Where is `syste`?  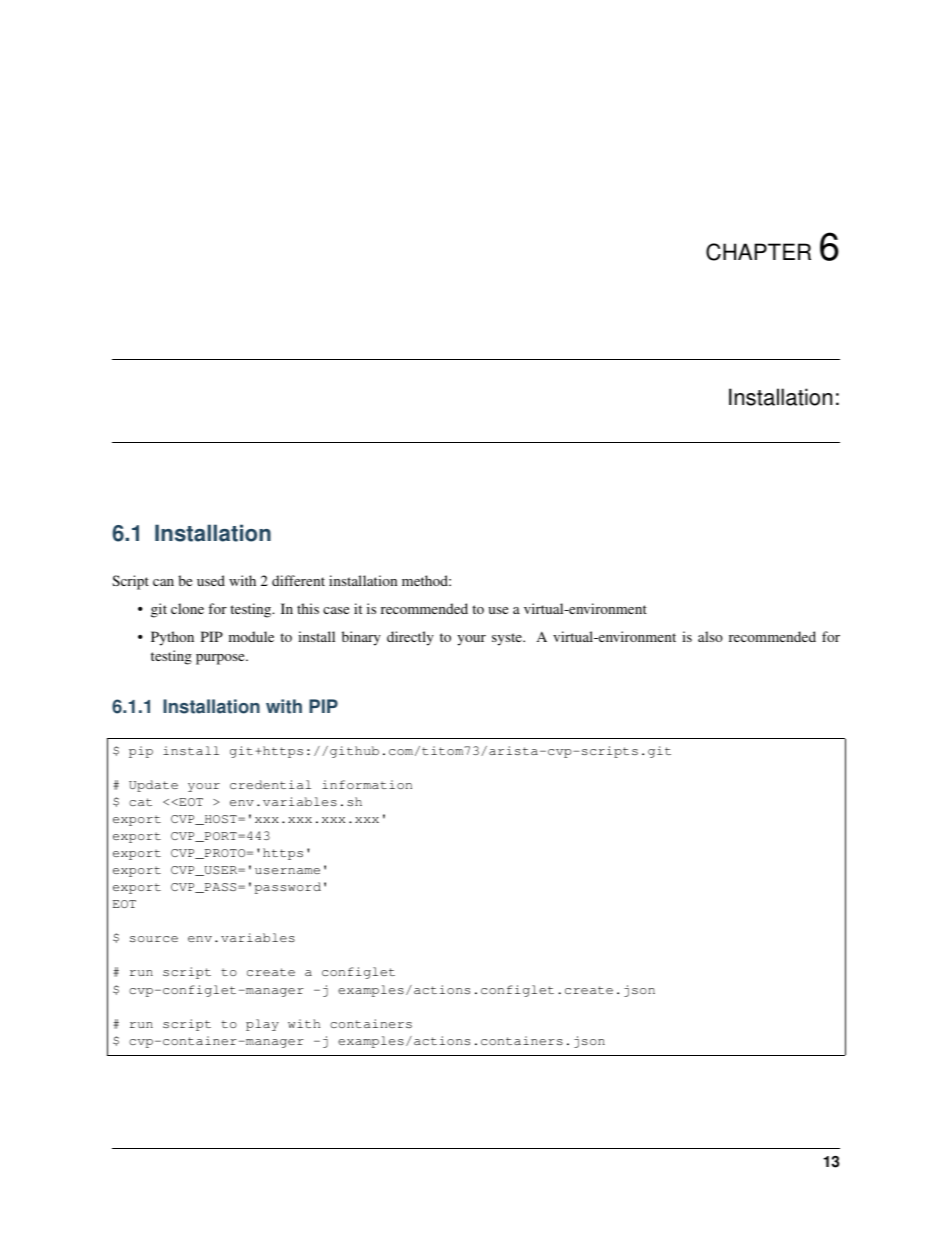
syste is located at coordinates (508, 639).
